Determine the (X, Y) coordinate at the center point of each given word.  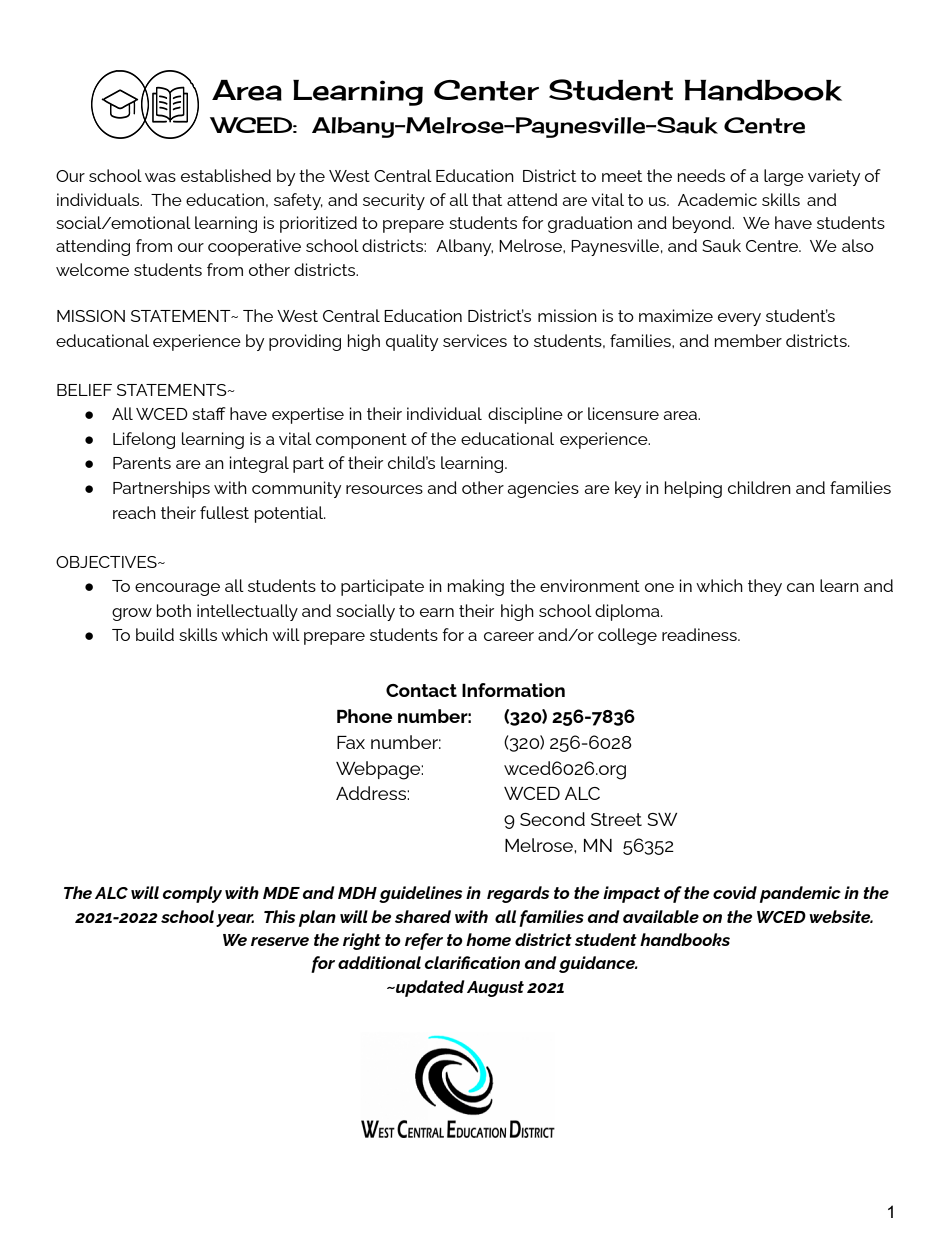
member (748, 340)
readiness (700, 634)
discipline (525, 415)
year (235, 920)
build (155, 634)
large (784, 177)
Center (486, 90)
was (160, 177)
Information (513, 690)
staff (209, 413)
